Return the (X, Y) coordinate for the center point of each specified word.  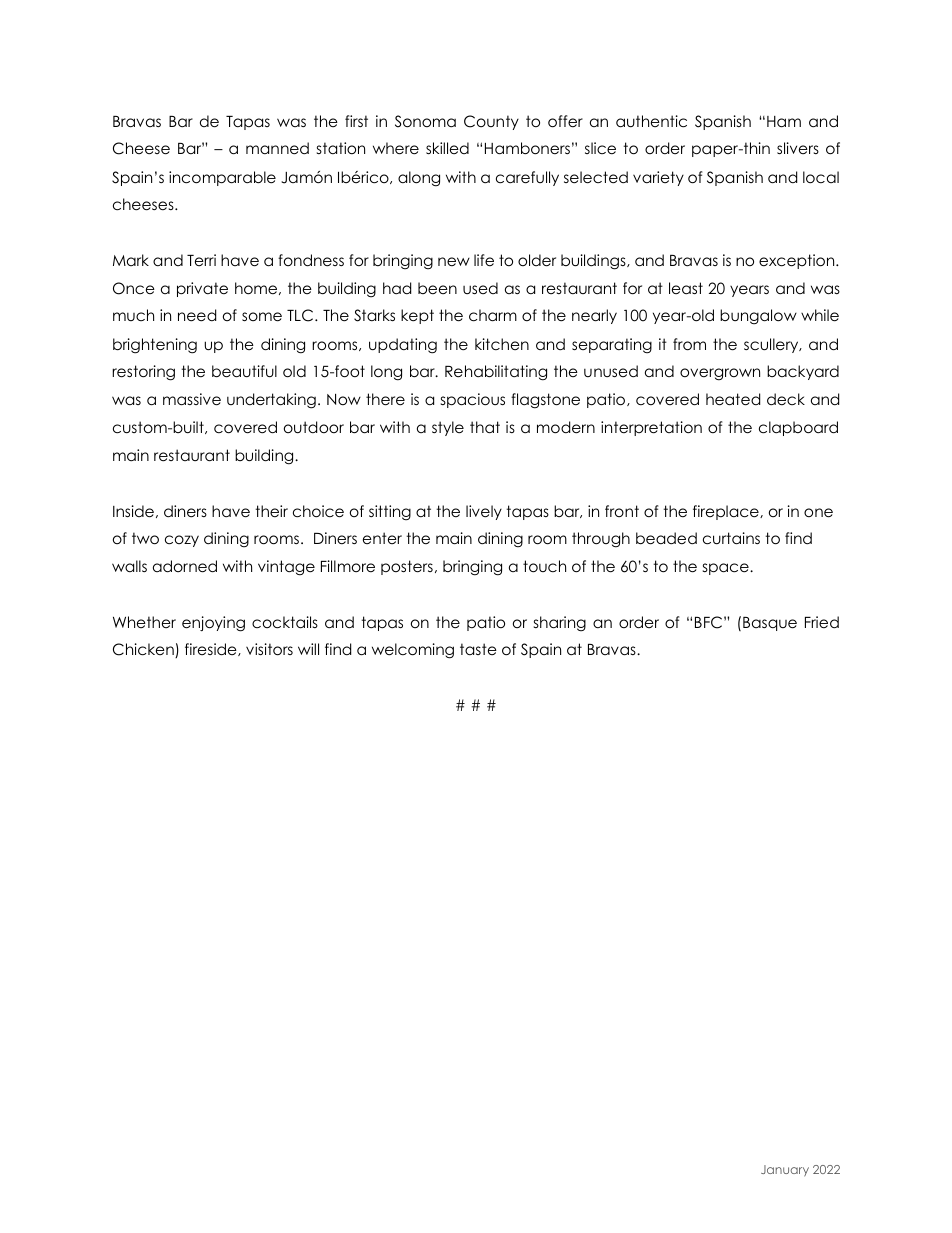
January (785, 1171)
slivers (798, 148)
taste (478, 649)
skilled (447, 148)
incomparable (222, 178)
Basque (770, 624)
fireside (212, 649)
